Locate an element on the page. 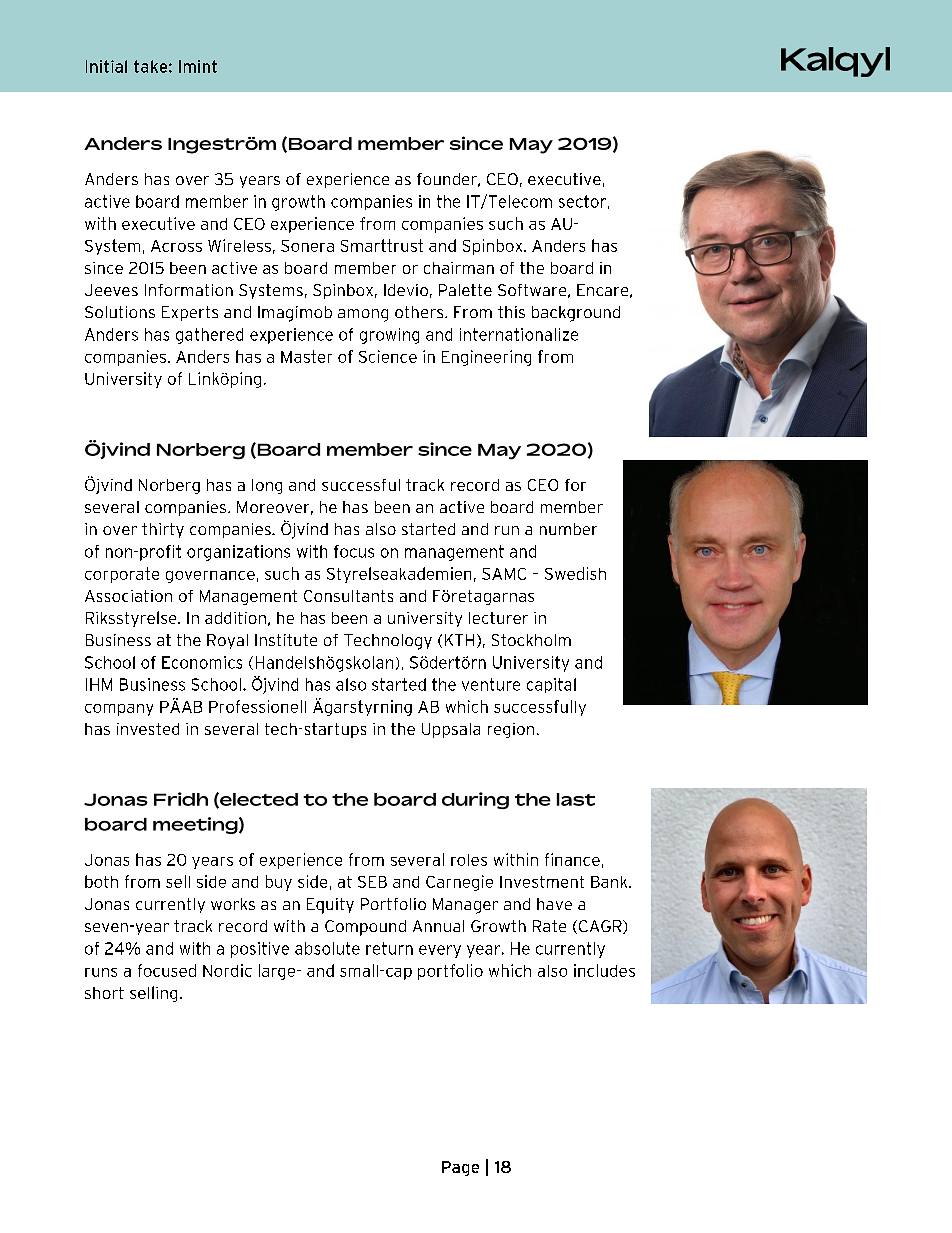 Image resolution: width=952 pixels, height=1233 pixels. includes is located at coordinates (604, 970).
